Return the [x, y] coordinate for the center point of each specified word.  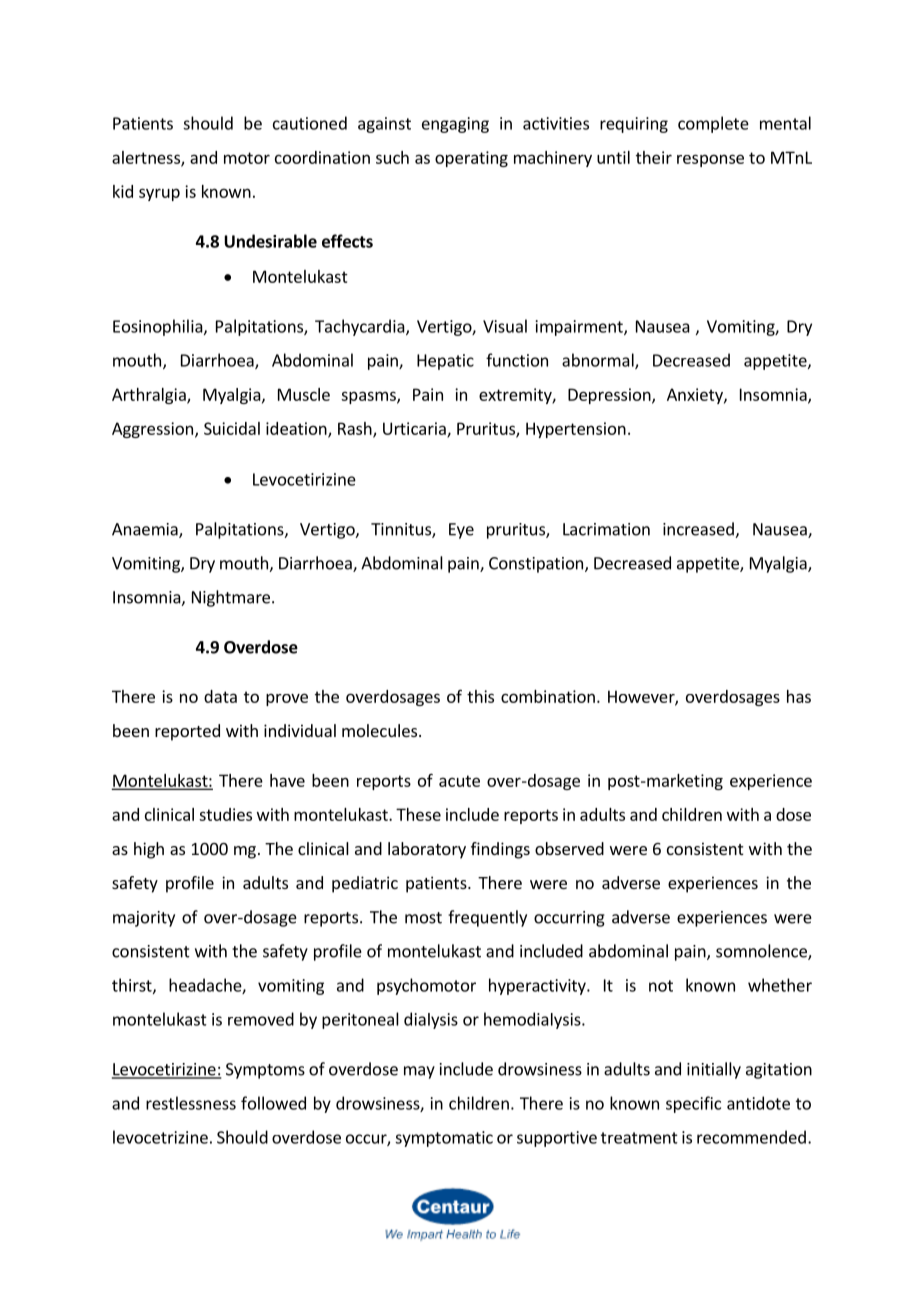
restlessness [191, 1103]
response [710, 160]
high [149, 850]
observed [569, 848]
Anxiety [696, 396]
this [480, 696]
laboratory [427, 850]
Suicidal [232, 428]
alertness [147, 158]
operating [471, 159]
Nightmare [231, 598]
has [799, 696]
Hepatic [445, 362]
